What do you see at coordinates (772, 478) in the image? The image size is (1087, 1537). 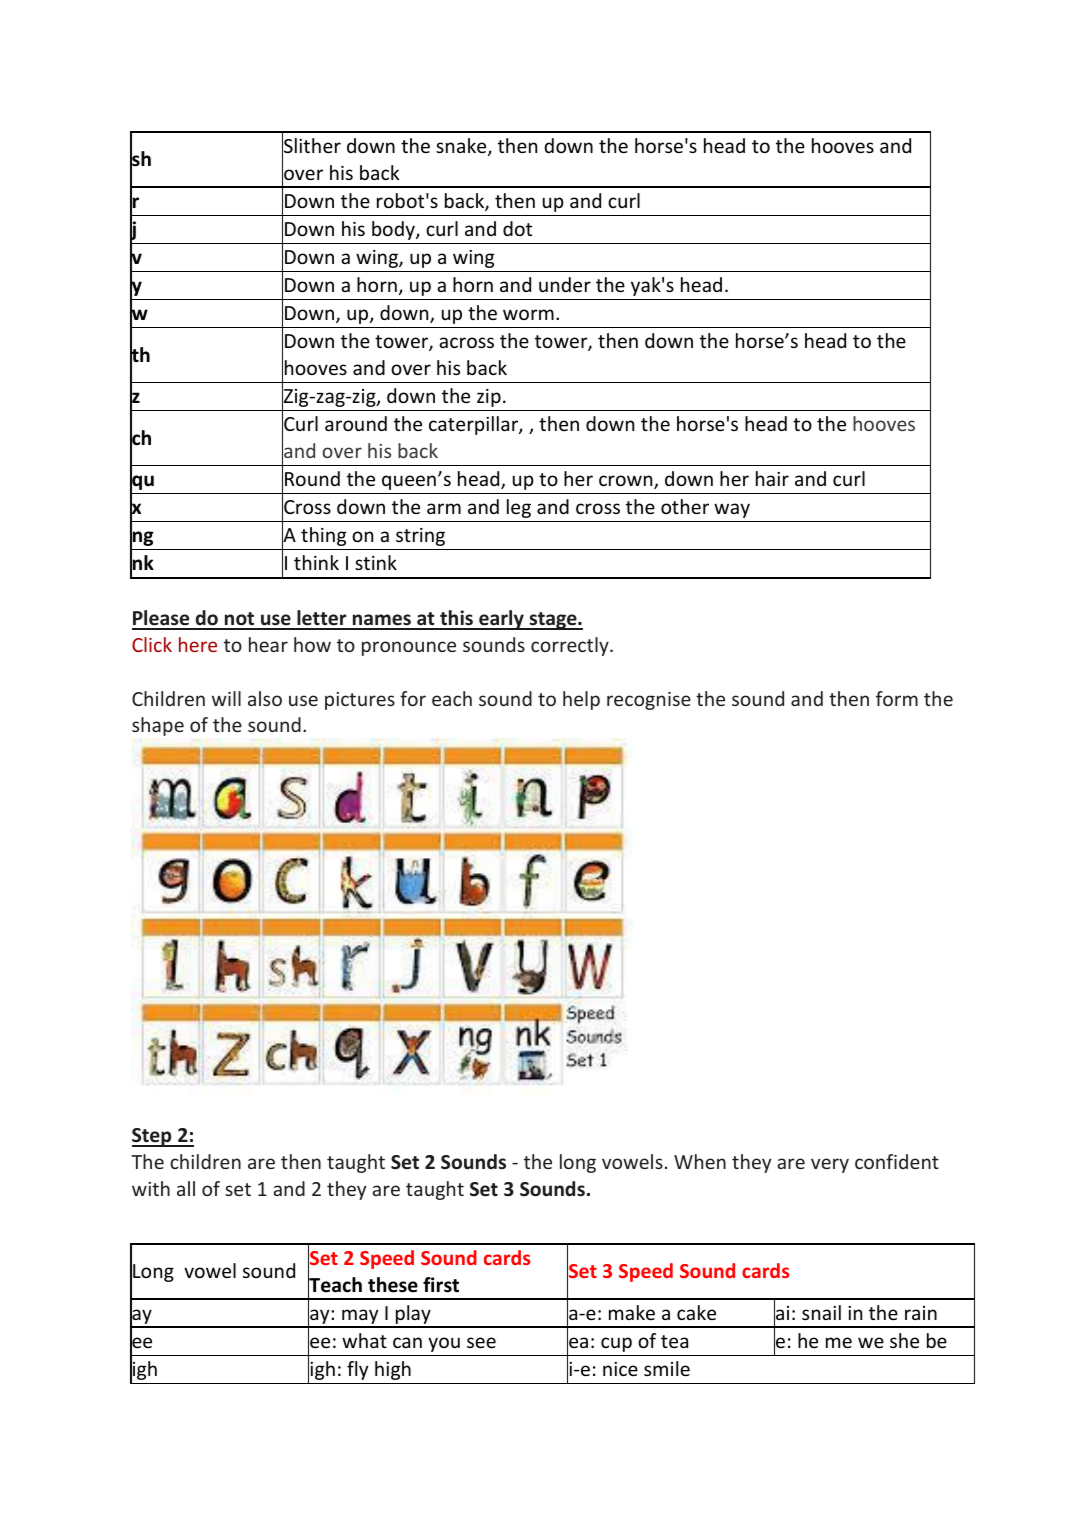 I see `hair` at bounding box center [772, 478].
